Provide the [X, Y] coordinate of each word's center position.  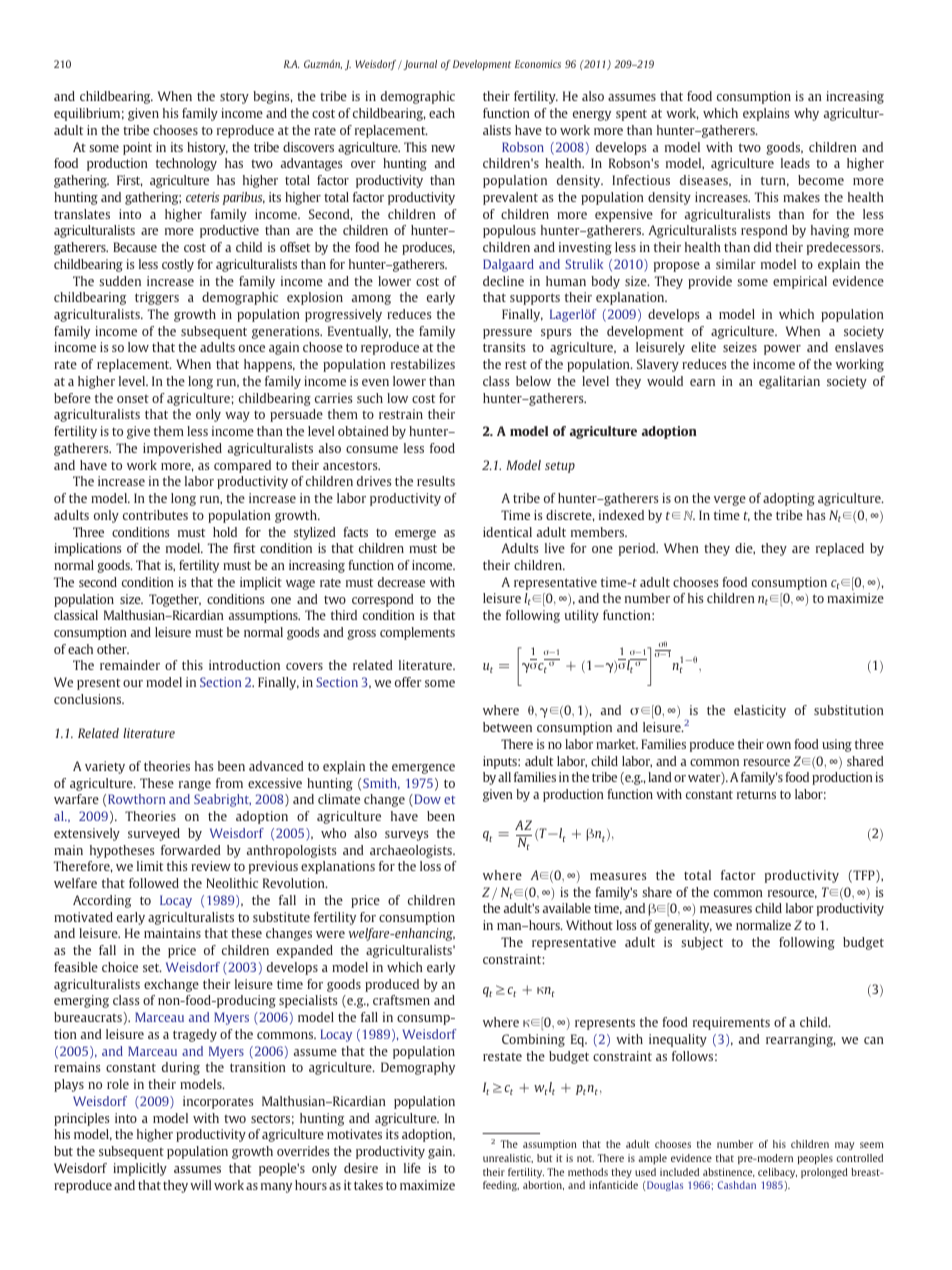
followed [154, 883]
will [200, 1185]
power [782, 350]
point [137, 148]
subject [702, 943]
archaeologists [412, 851]
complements [417, 633]
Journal [419, 65]
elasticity [760, 711]
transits [504, 347]
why [806, 114]
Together [175, 600]
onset [133, 399]
